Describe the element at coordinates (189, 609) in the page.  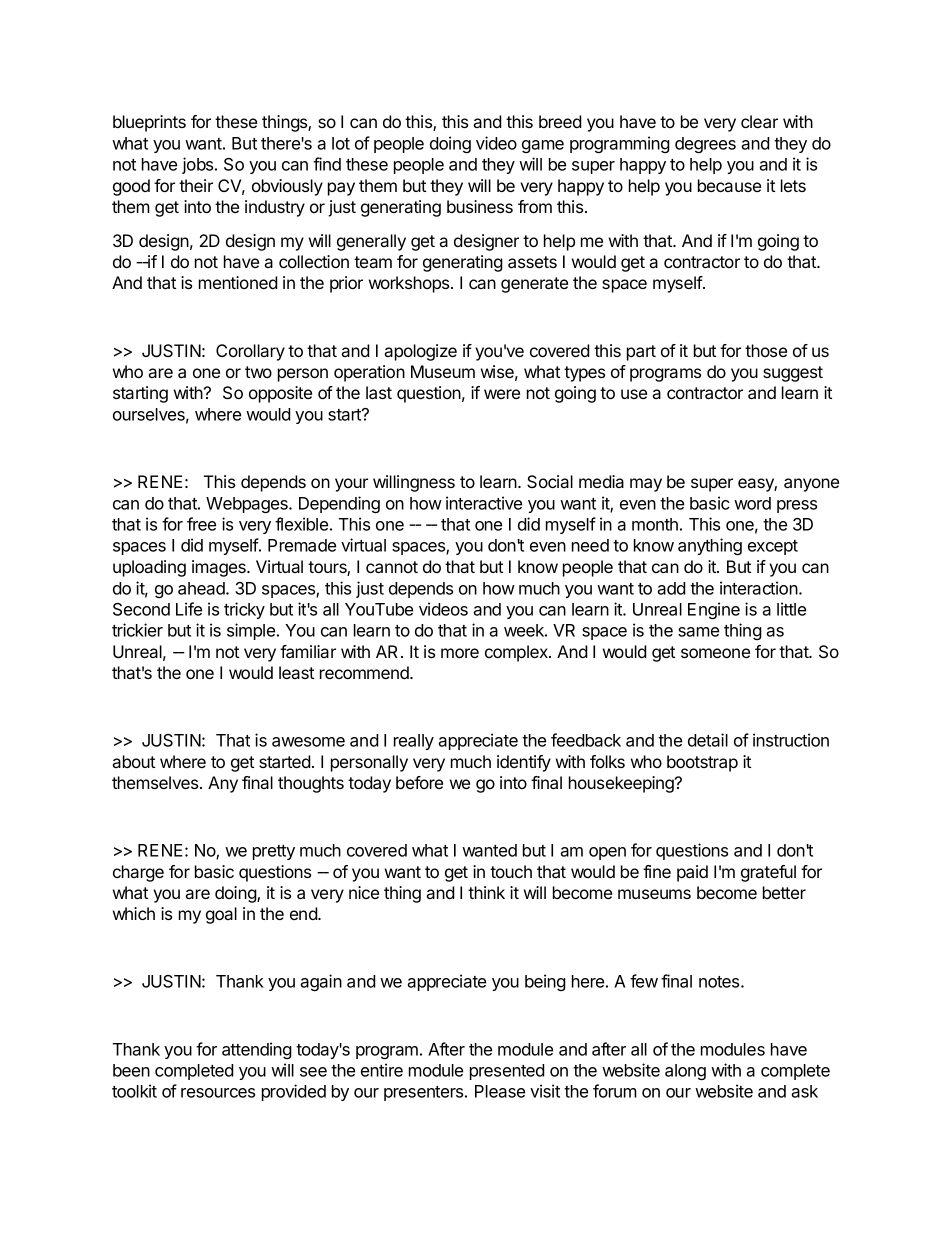
I see `Life` at that location.
